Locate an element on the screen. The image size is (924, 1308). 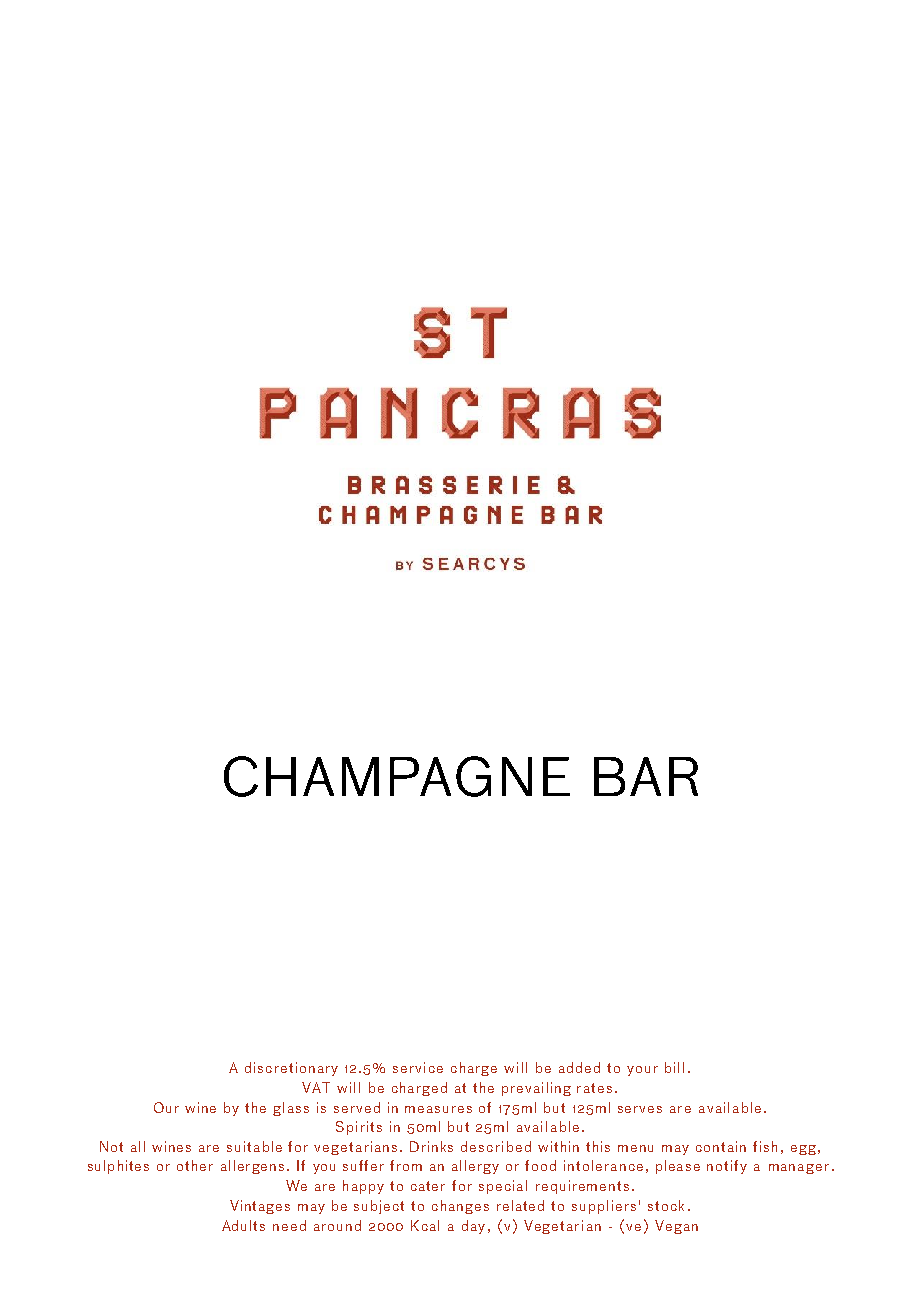
CHAMPAGNE is located at coordinates (397, 776).
